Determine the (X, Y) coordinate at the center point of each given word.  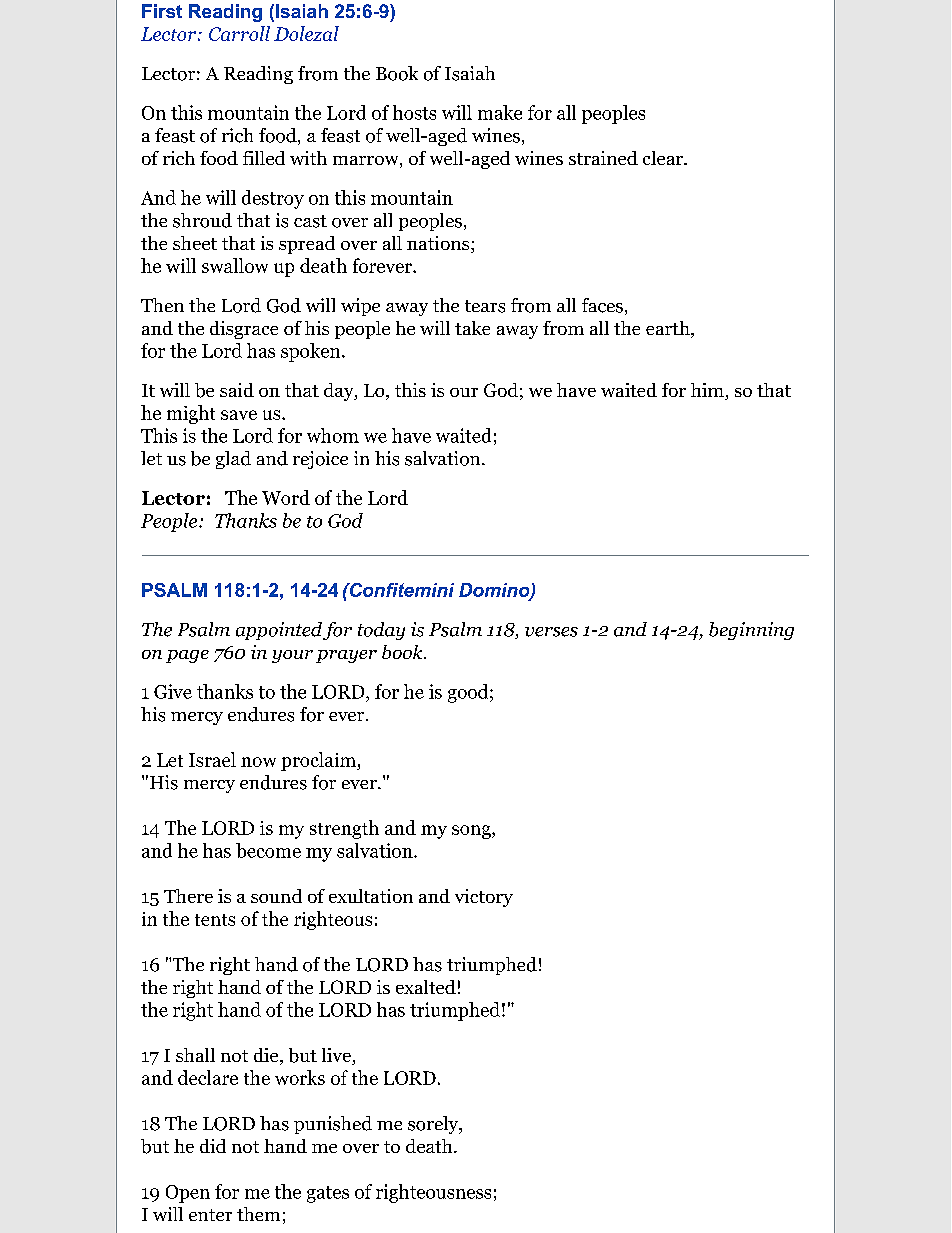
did (213, 1146)
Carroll (239, 33)
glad (233, 460)
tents (215, 920)
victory (484, 898)
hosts (414, 112)
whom (333, 435)
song (472, 832)
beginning (751, 631)
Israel (212, 759)
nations (439, 244)
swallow (235, 265)
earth (669, 329)
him (708, 391)
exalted (426, 987)
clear (664, 158)
